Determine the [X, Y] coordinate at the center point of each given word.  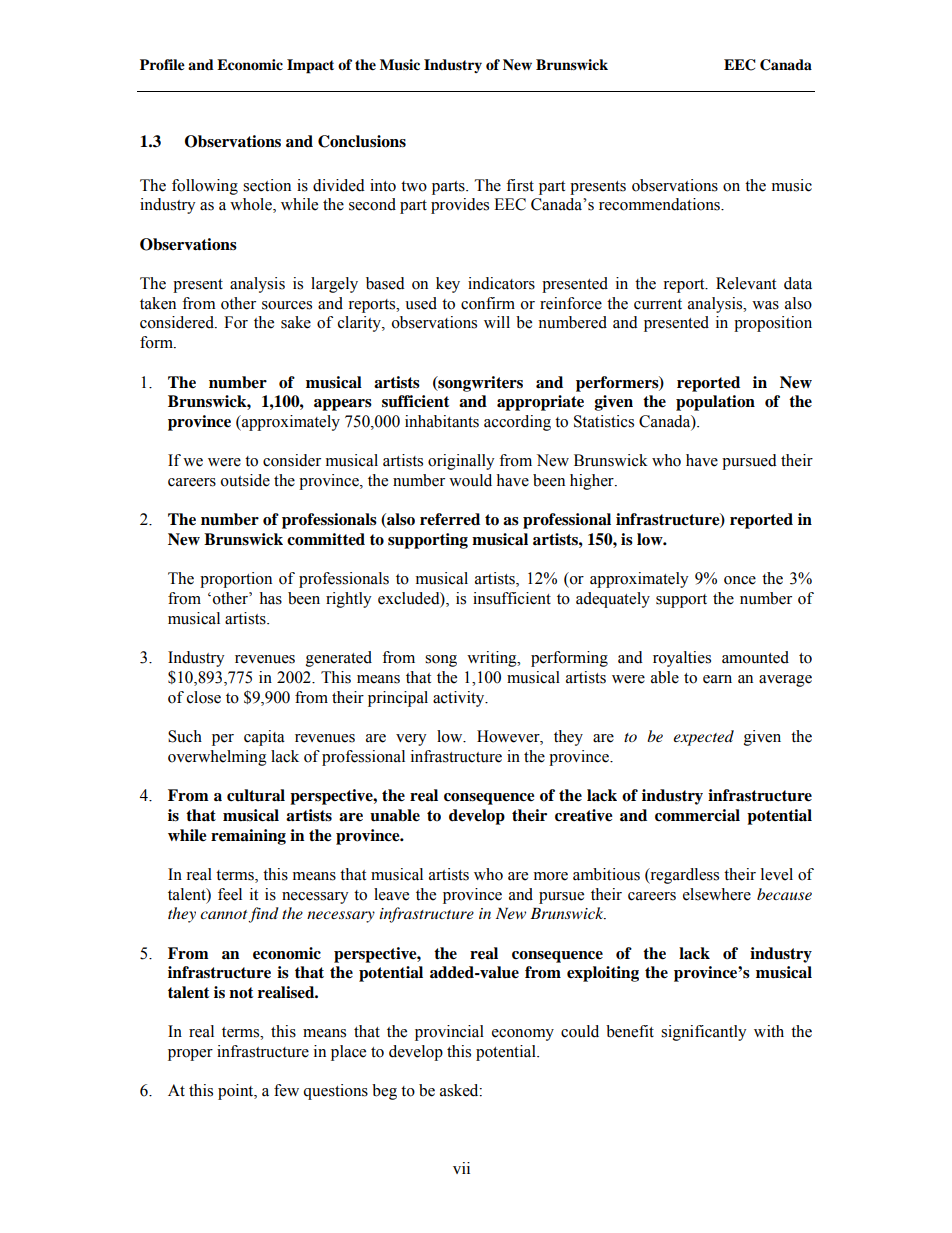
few [286, 1090]
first [520, 185]
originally [461, 462]
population [715, 403]
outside [245, 480]
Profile [162, 65]
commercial [697, 815]
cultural [256, 795]
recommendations [660, 204]
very [411, 740]
